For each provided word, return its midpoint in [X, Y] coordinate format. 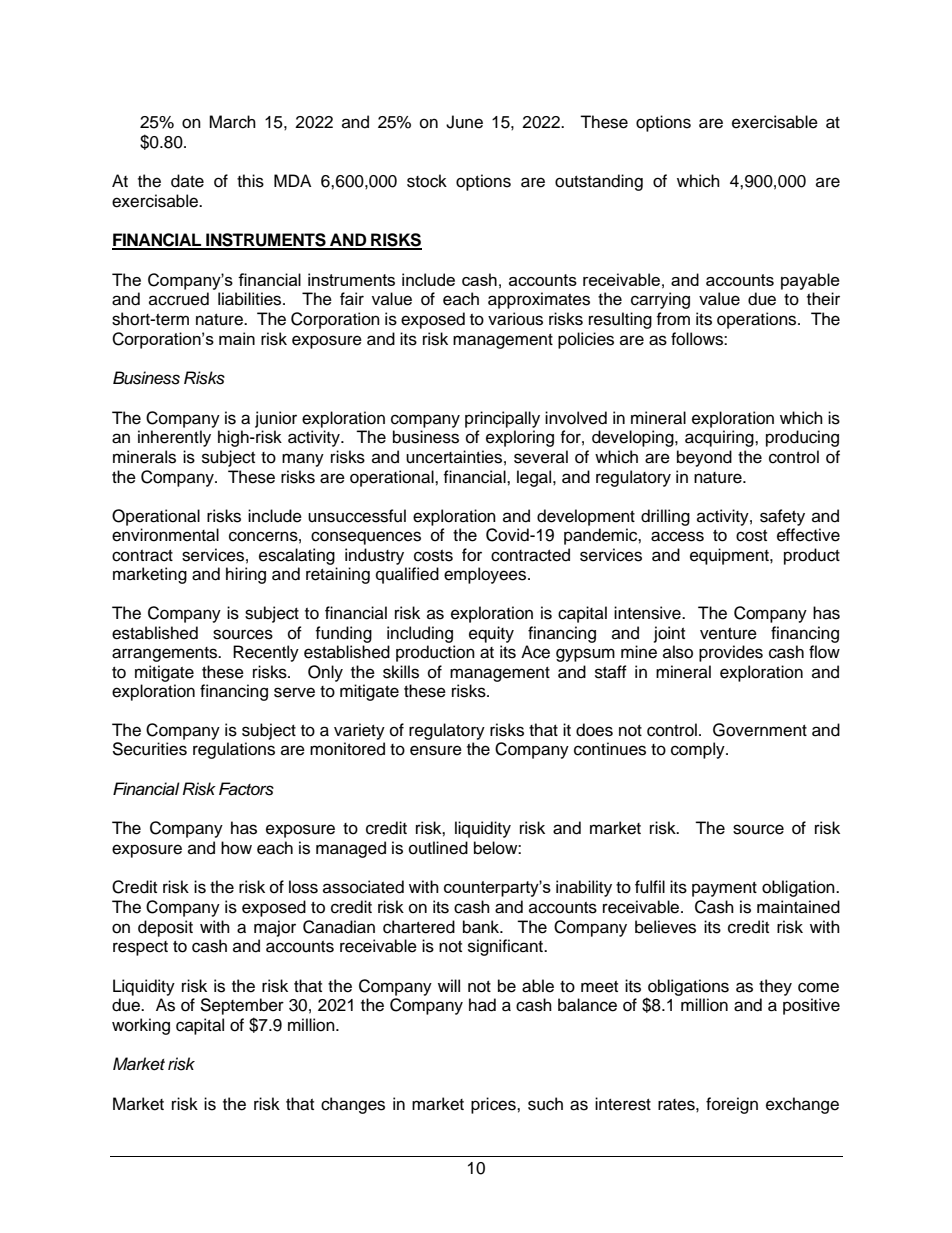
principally [502, 419]
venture [728, 634]
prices [494, 1105]
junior [276, 419]
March [232, 122]
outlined [438, 848]
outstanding [599, 182]
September [242, 1006]
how [236, 848]
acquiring [720, 438]
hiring [246, 575]
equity [491, 634]
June [464, 122]
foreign [732, 1105]
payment [724, 889]
